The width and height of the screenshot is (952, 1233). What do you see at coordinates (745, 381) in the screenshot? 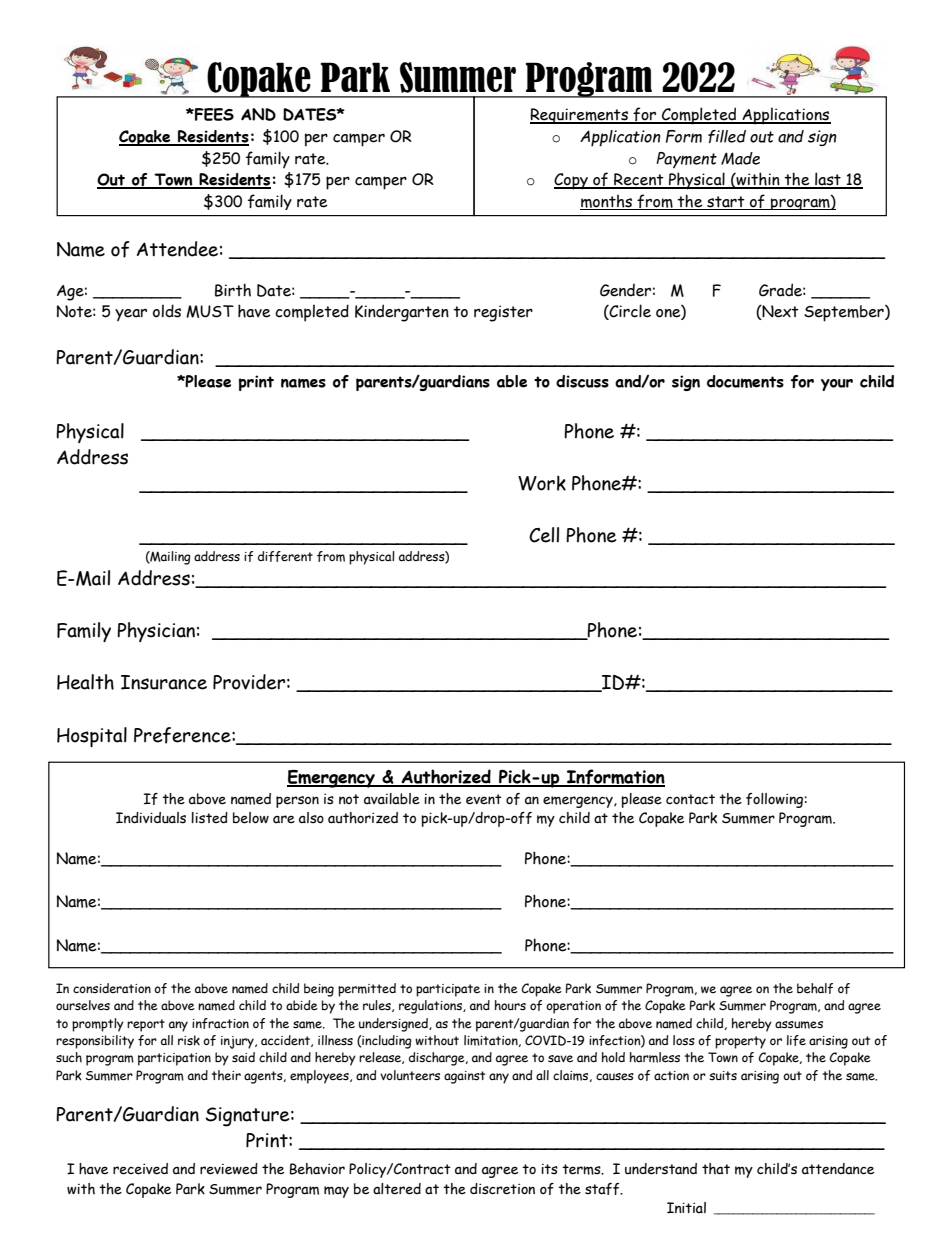
I see `documents` at bounding box center [745, 381].
